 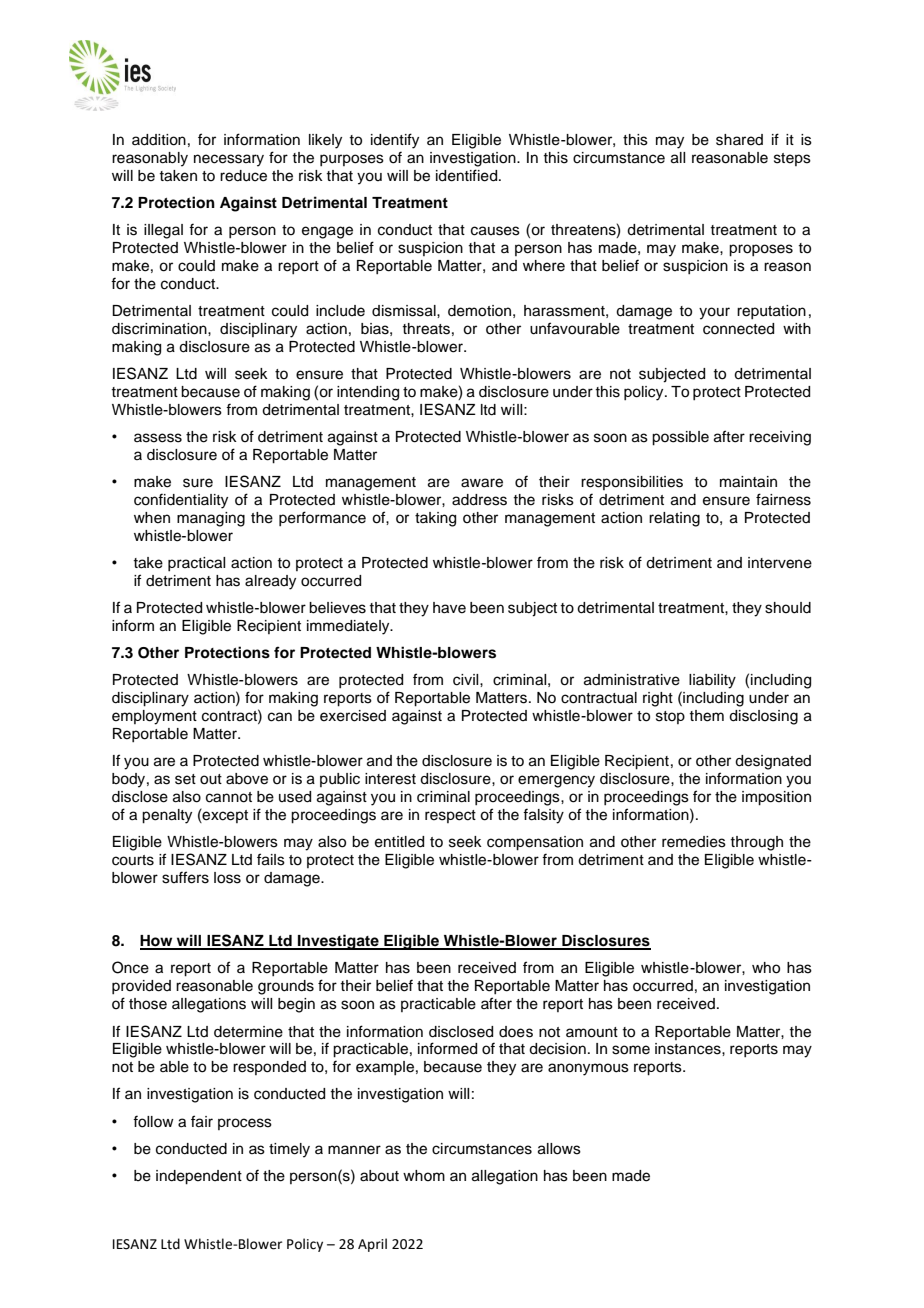 I want to click on managing, so click(x=211, y=519).
